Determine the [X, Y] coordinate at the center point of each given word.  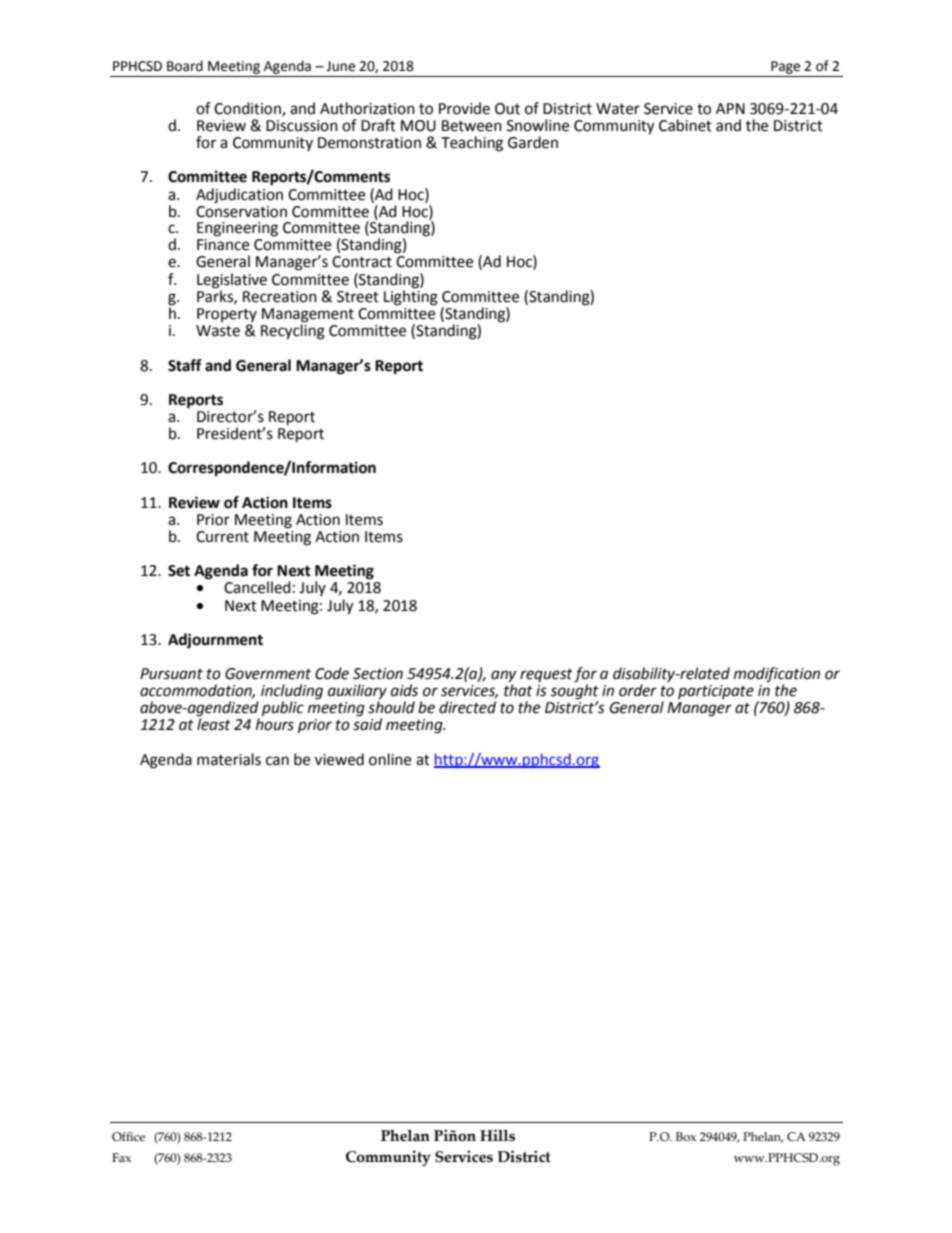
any [503, 677]
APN [730, 108]
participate [716, 692]
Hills [497, 1135]
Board [185, 66]
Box [686, 1136]
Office [128, 1137]
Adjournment [215, 641]
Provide [464, 108]
